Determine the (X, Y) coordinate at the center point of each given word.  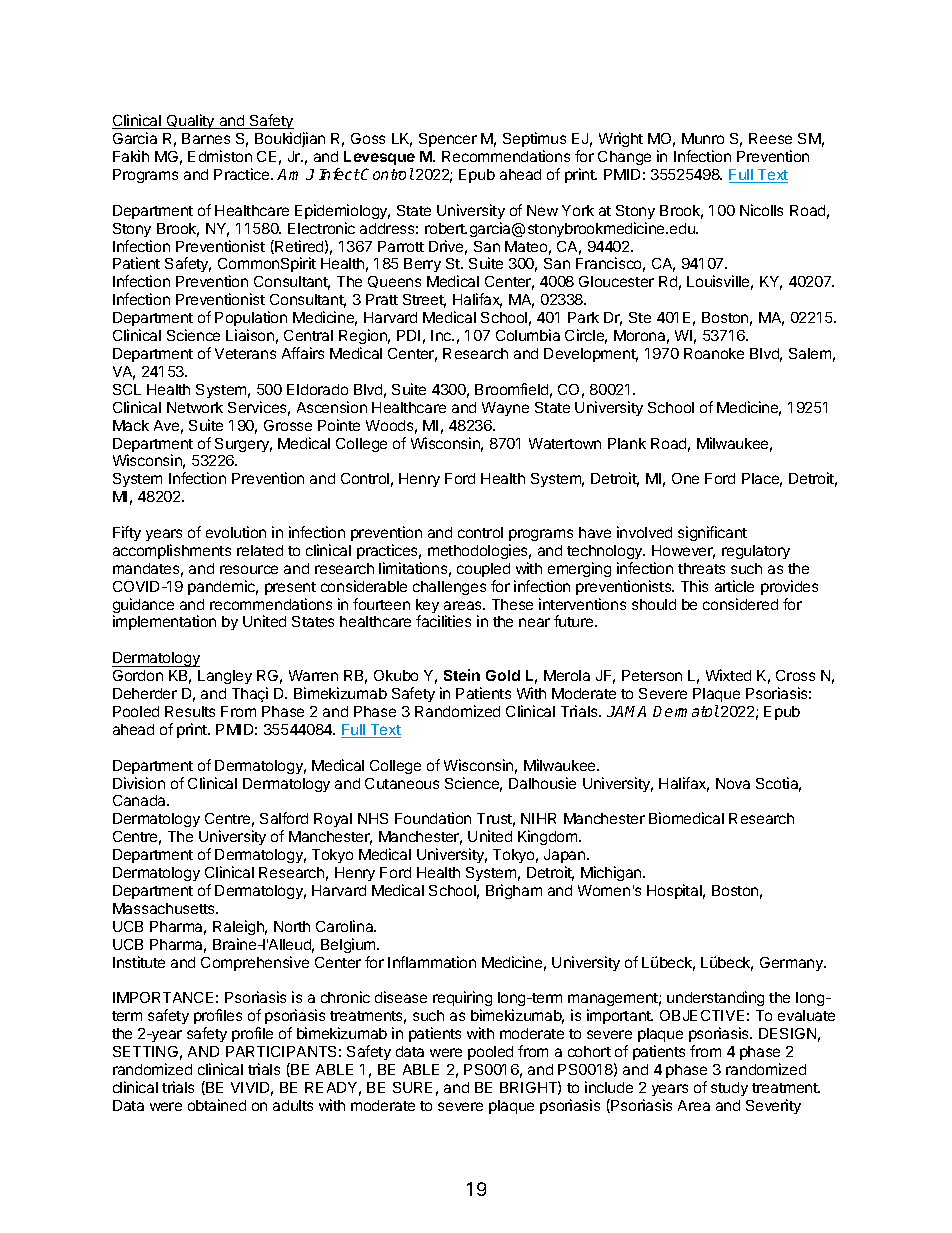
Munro (703, 138)
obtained (217, 1105)
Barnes (206, 138)
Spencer (448, 140)
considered (740, 604)
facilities (443, 621)
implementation (164, 622)
